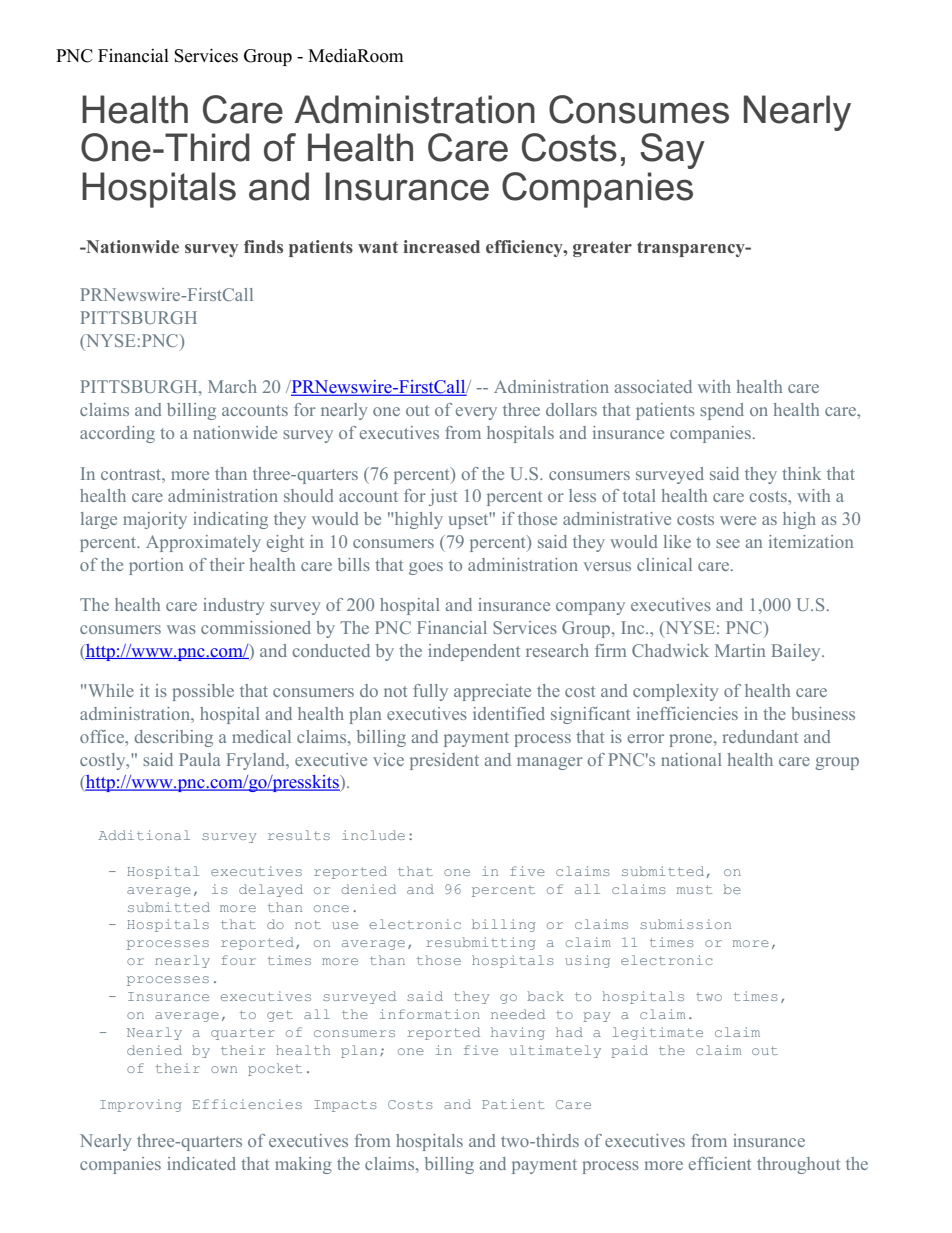 The height and width of the screenshot is (1233, 952). What do you see at coordinates (173, 738) in the screenshot?
I see `describing` at bounding box center [173, 738].
